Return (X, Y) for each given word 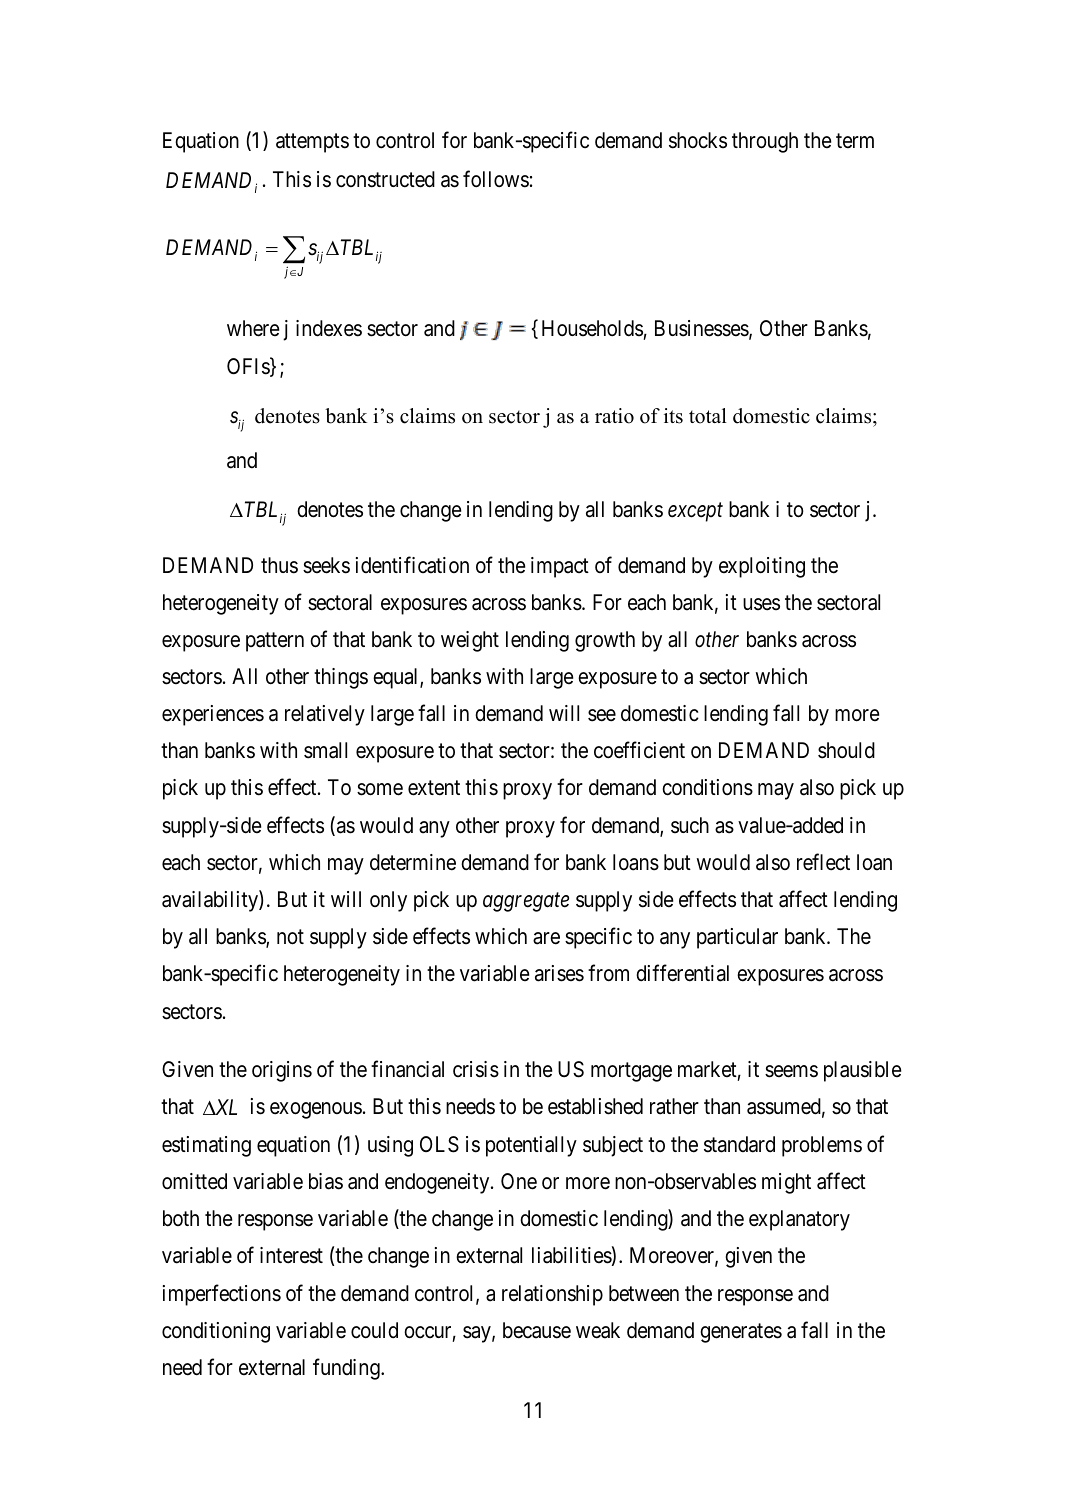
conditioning (216, 1332)
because (537, 1330)
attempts (312, 143)
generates (741, 1333)
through (765, 142)
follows (496, 179)
